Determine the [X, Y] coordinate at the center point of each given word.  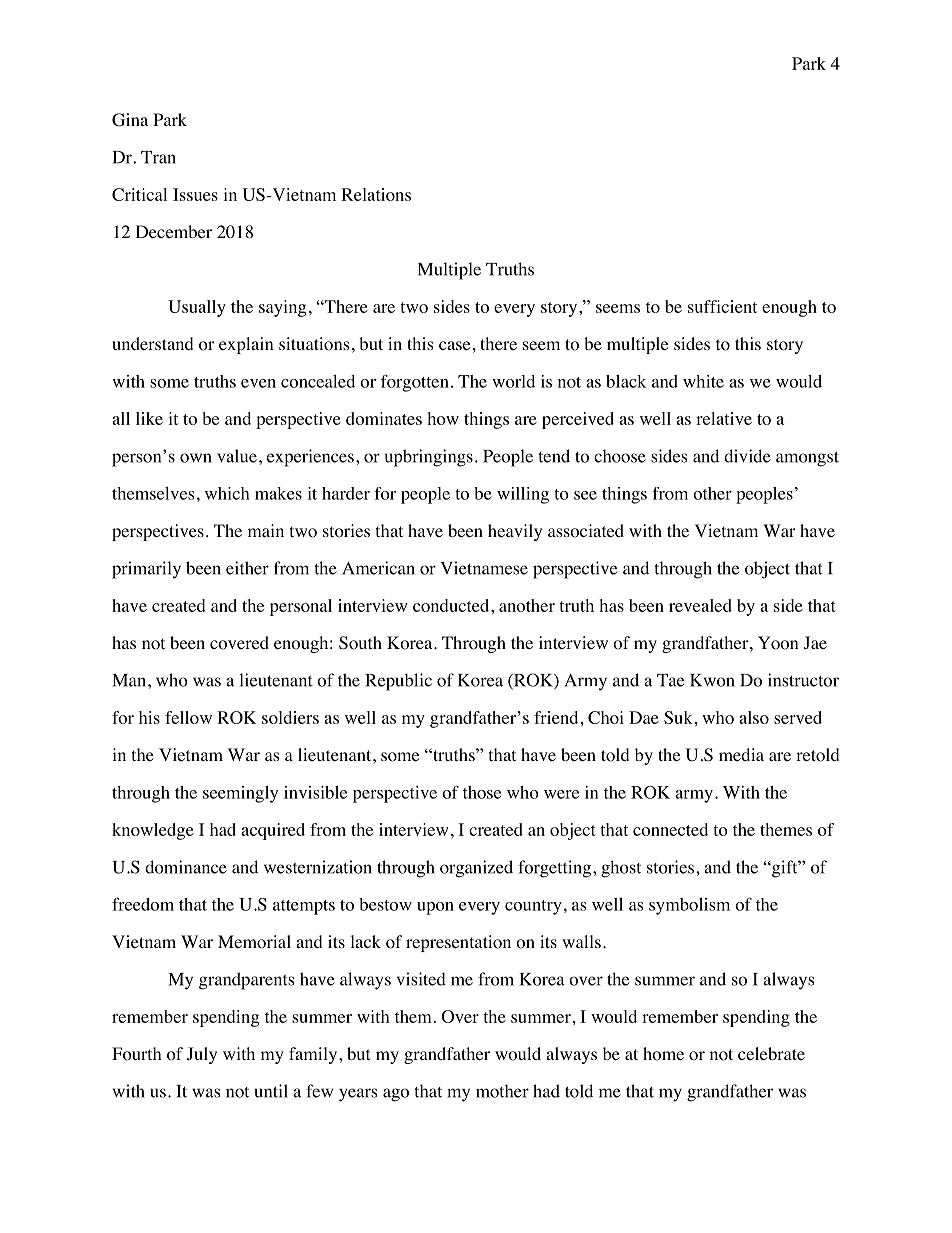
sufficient [722, 306]
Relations [376, 194]
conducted [452, 605]
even [258, 383]
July [202, 1055]
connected [670, 829]
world [513, 381]
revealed [700, 605]
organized [476, 869]
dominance [186, 867]
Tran [158, 157]
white [703, 381]
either [247, 568]
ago [396, 1095]
